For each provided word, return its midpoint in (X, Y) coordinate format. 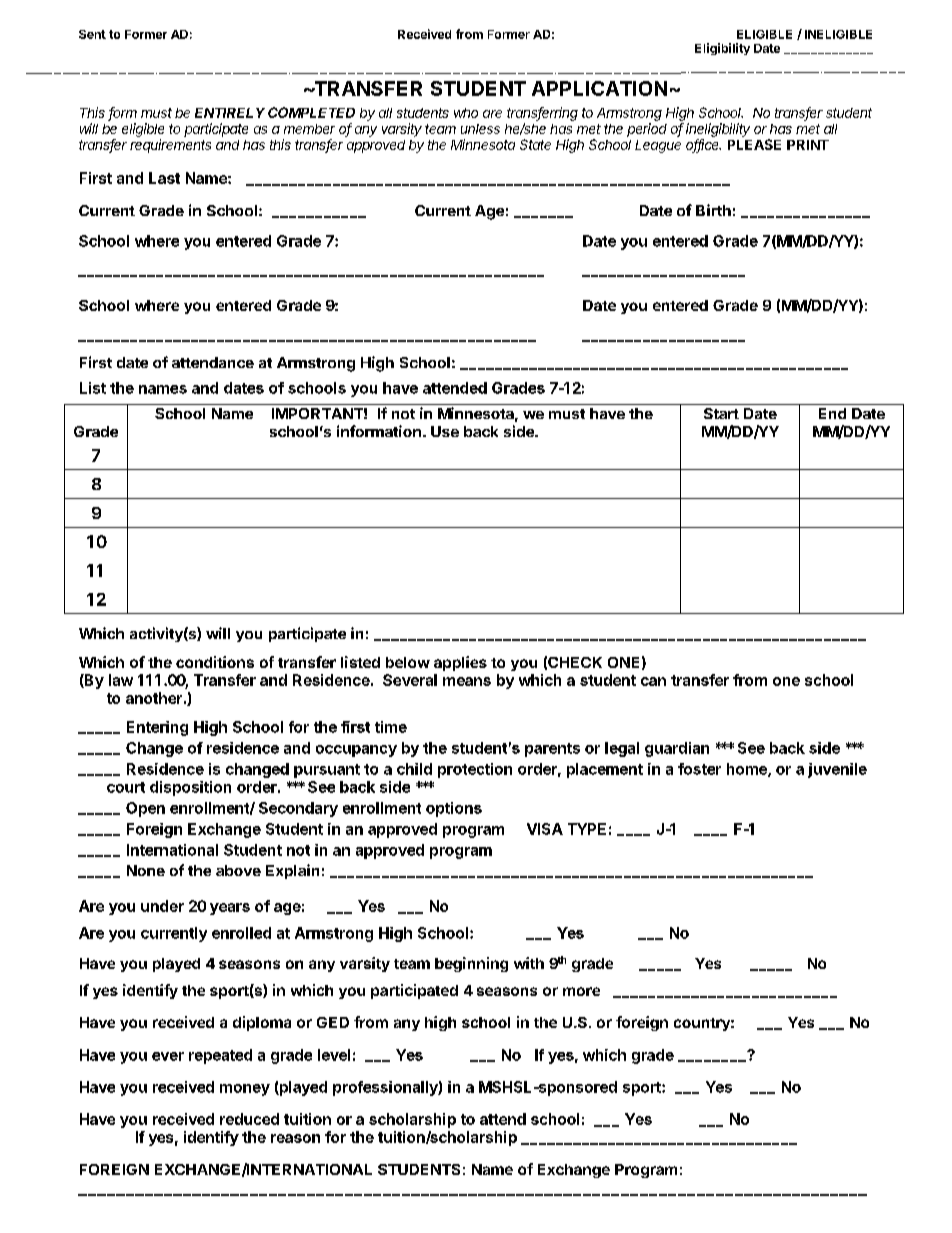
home (748, 770)
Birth (713, 210)
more (581, 991)
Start (721, 413)
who (466, 113)
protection (475, 770)
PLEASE (754, 144)
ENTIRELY (230, 113)
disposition (190, 788)
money (245, 1090)
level (334, 1055)
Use (445, 431)
